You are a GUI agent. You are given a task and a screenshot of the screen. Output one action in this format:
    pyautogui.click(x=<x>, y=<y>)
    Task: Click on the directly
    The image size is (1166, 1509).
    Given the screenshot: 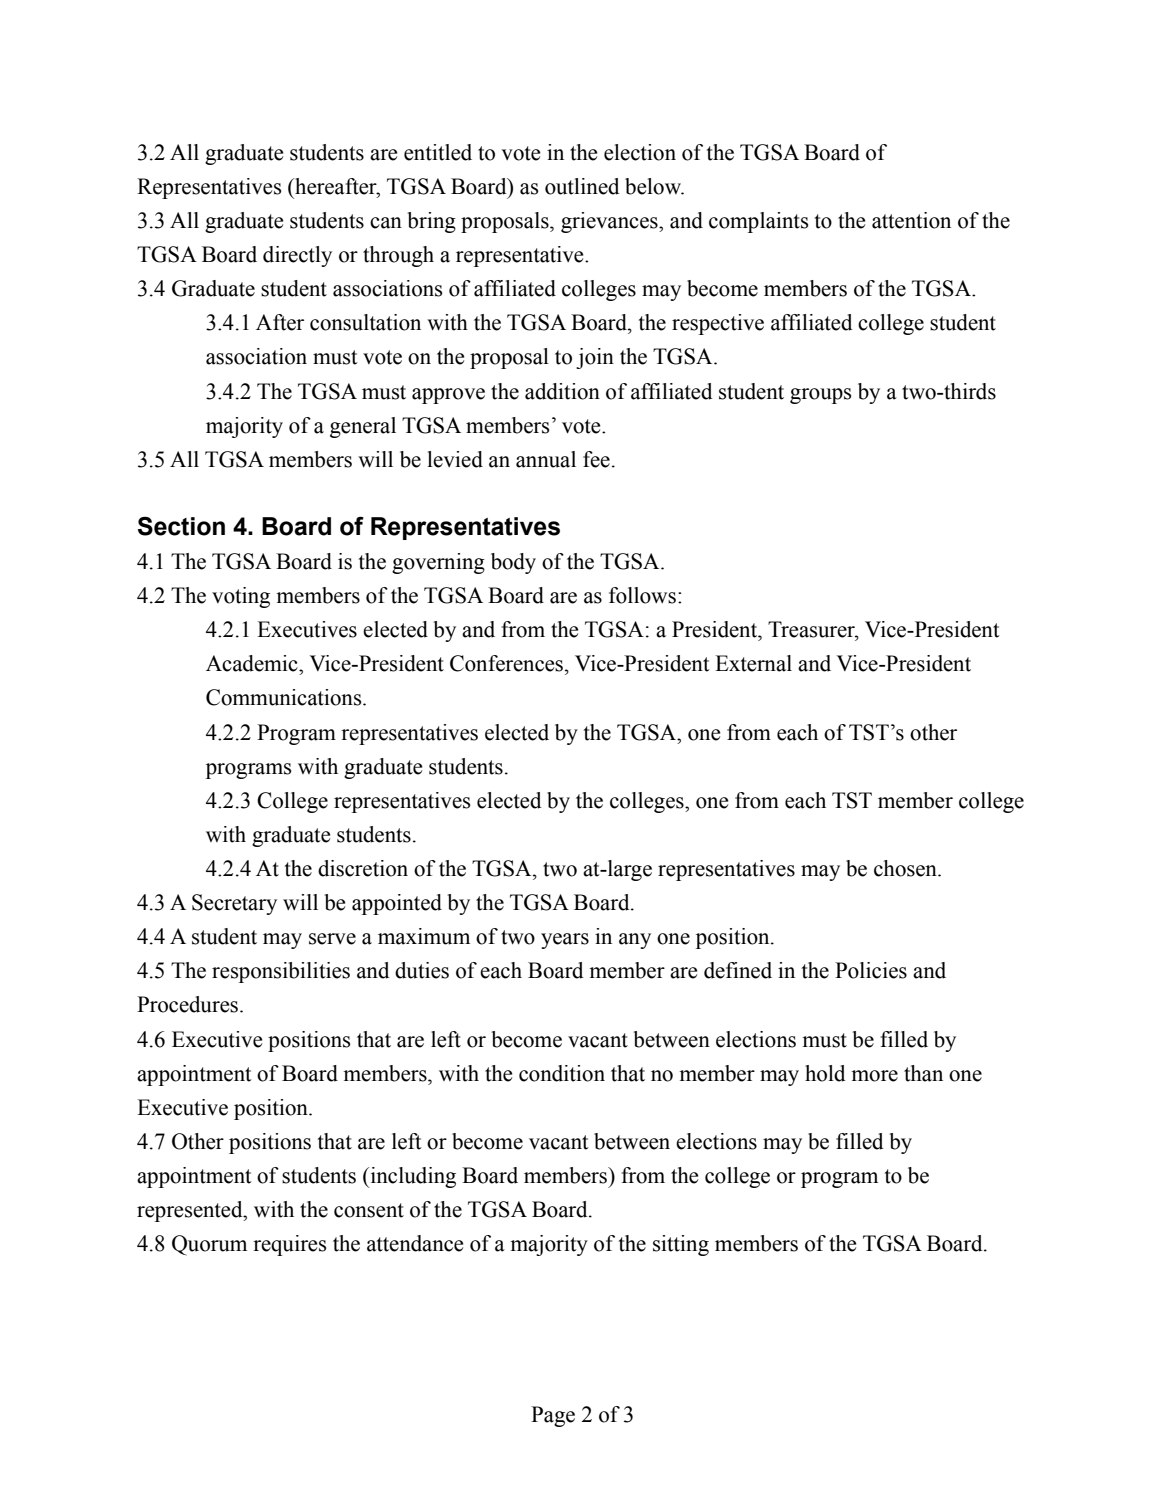 What is the action you would take?
    pyautogui.click(x=297, y=256)
